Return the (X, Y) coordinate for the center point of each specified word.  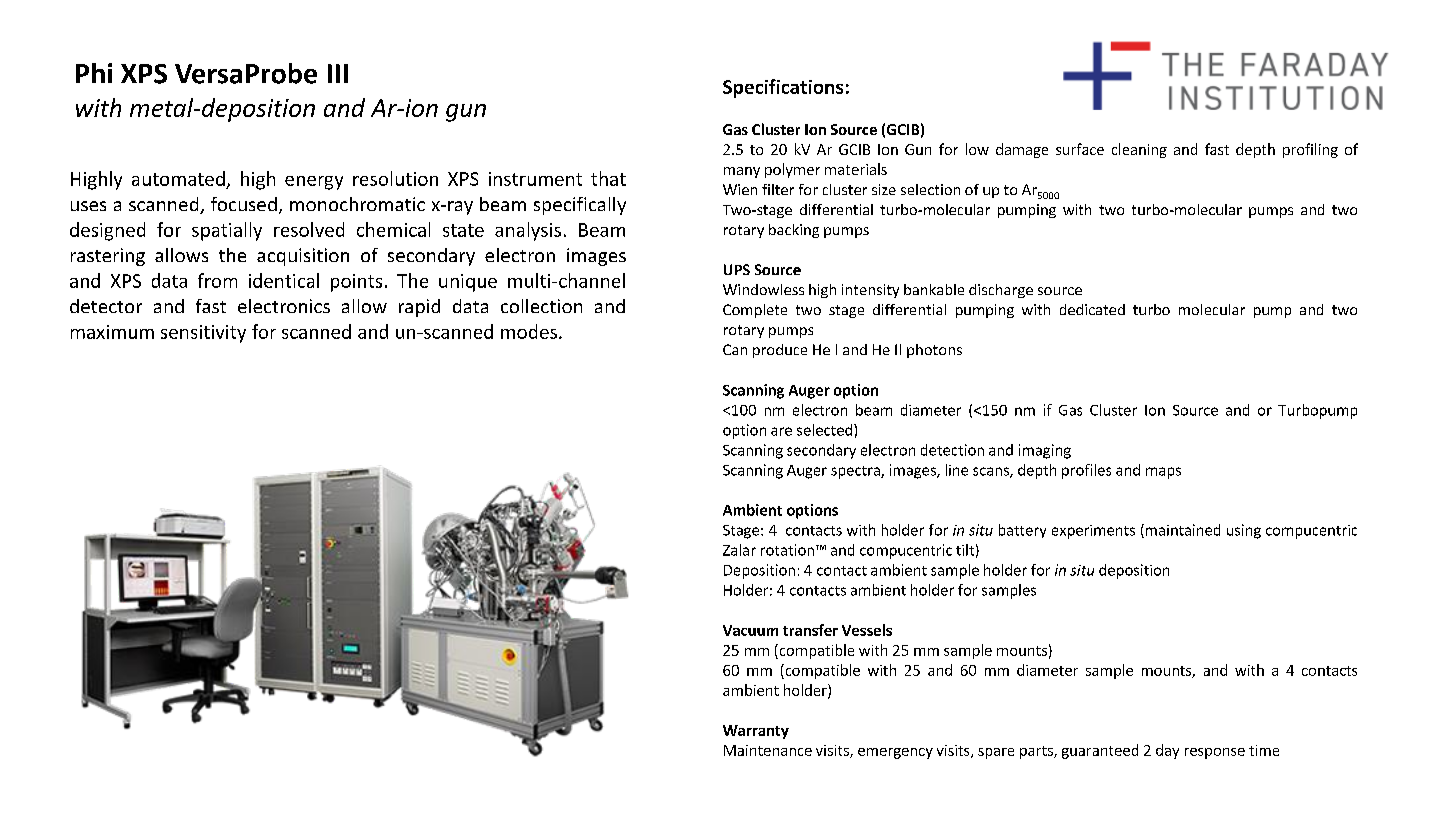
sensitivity (203, 334)
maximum (112, 332)
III (338, 73)
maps (1163, 473)
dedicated (1092, 309)
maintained (1181, 531)
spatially (227, 231)
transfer (810, 630)
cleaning (1139, 150)
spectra (856, 472)
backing (794, 231)
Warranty (756, 732)
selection (930, 189)
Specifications (783, 88)
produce (780, 351)
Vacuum (750, 630)
